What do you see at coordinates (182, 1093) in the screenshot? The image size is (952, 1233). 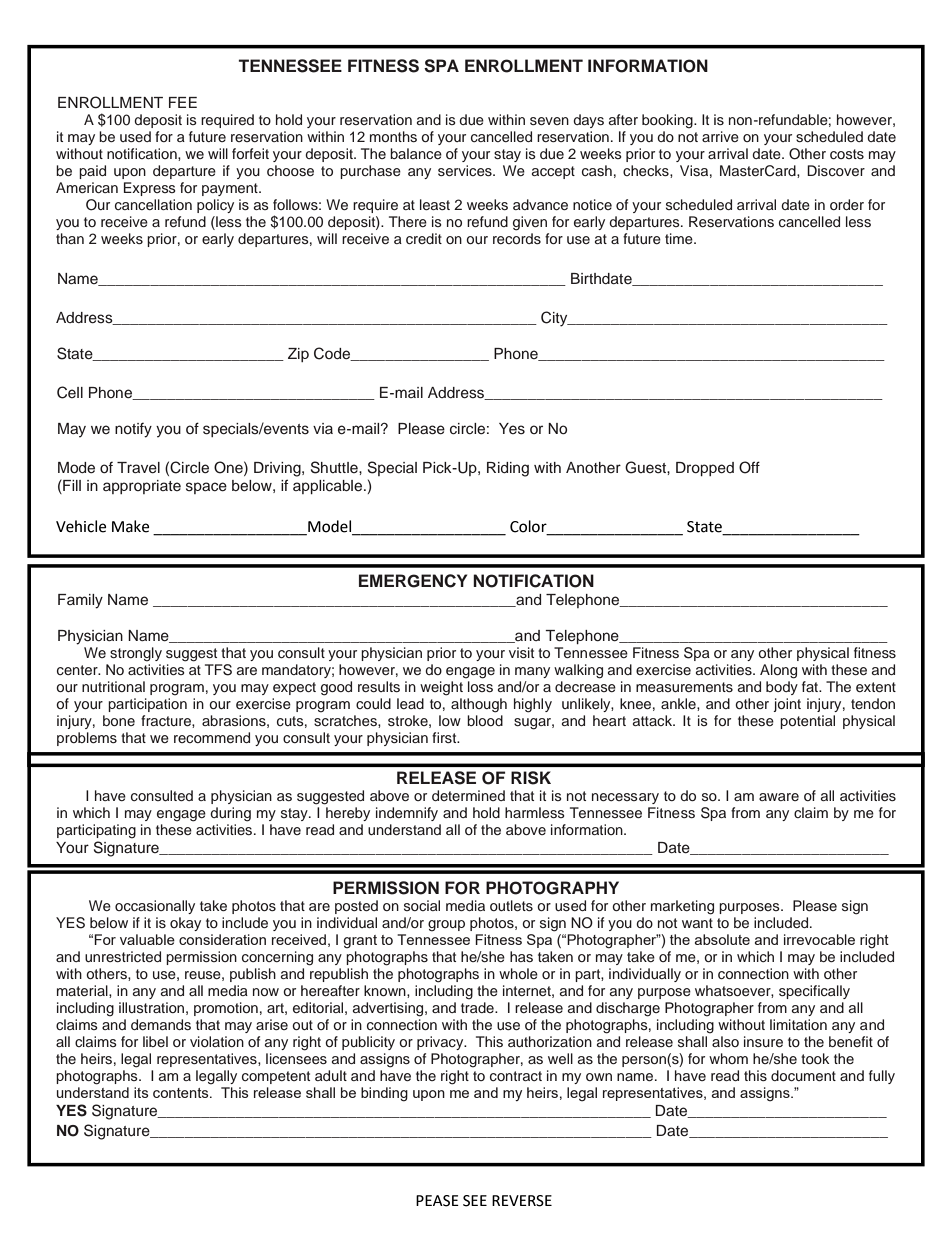 I see `contents` at bounding box center [182, 1093].
